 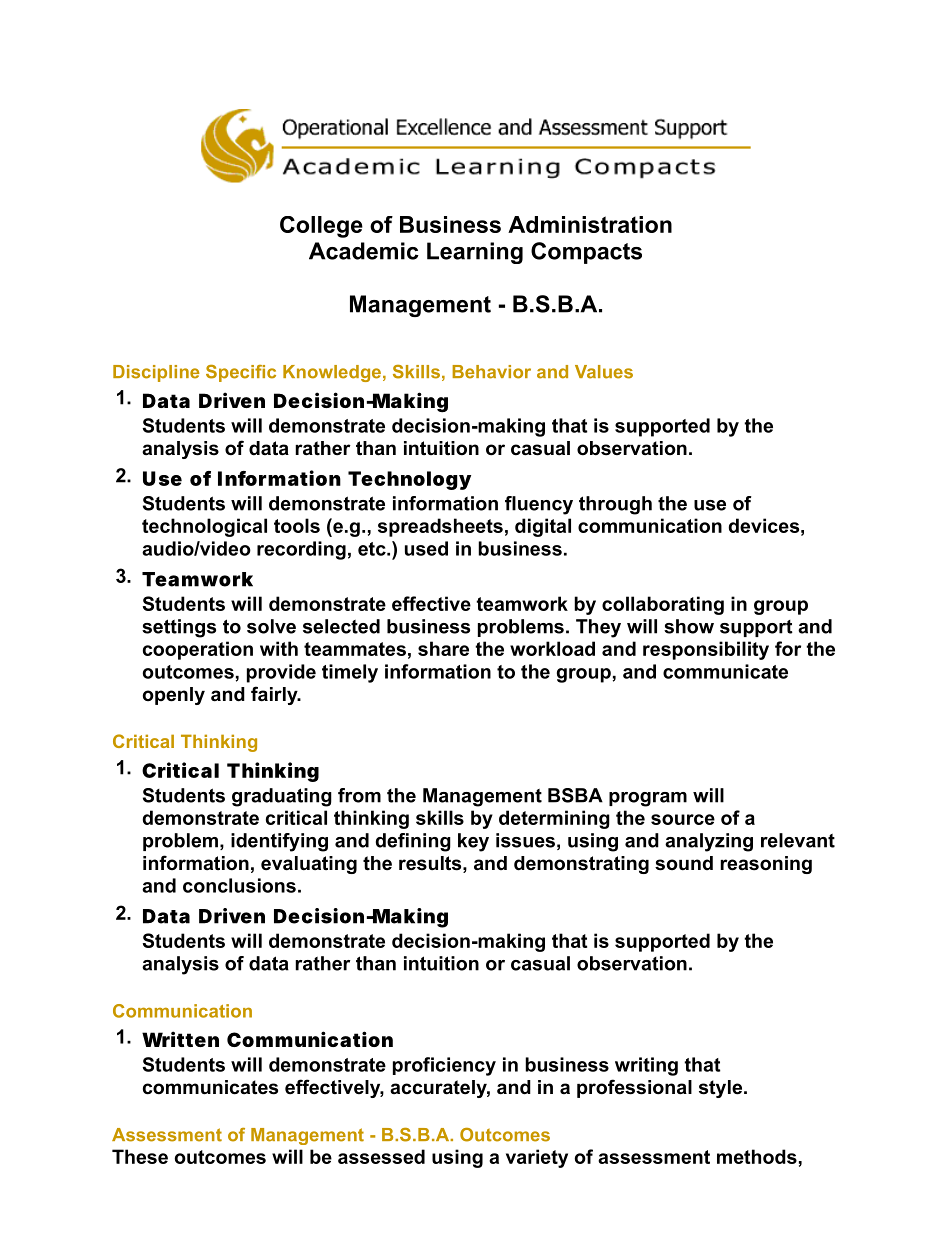 I want to click on sound, so click(x=684, y=863).
